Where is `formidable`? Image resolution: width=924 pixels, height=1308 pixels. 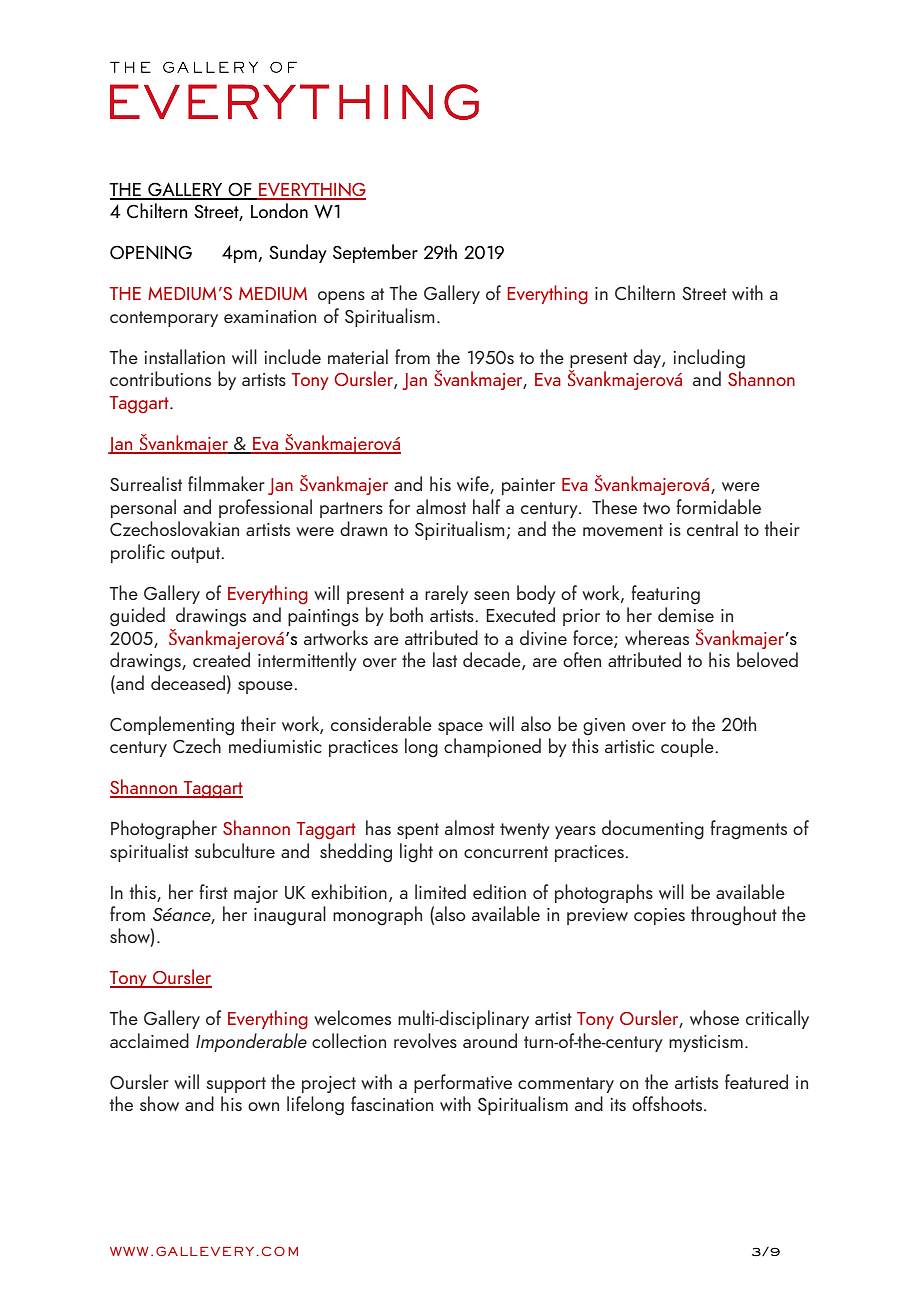 formidable is located at coordinates (718, 506).
